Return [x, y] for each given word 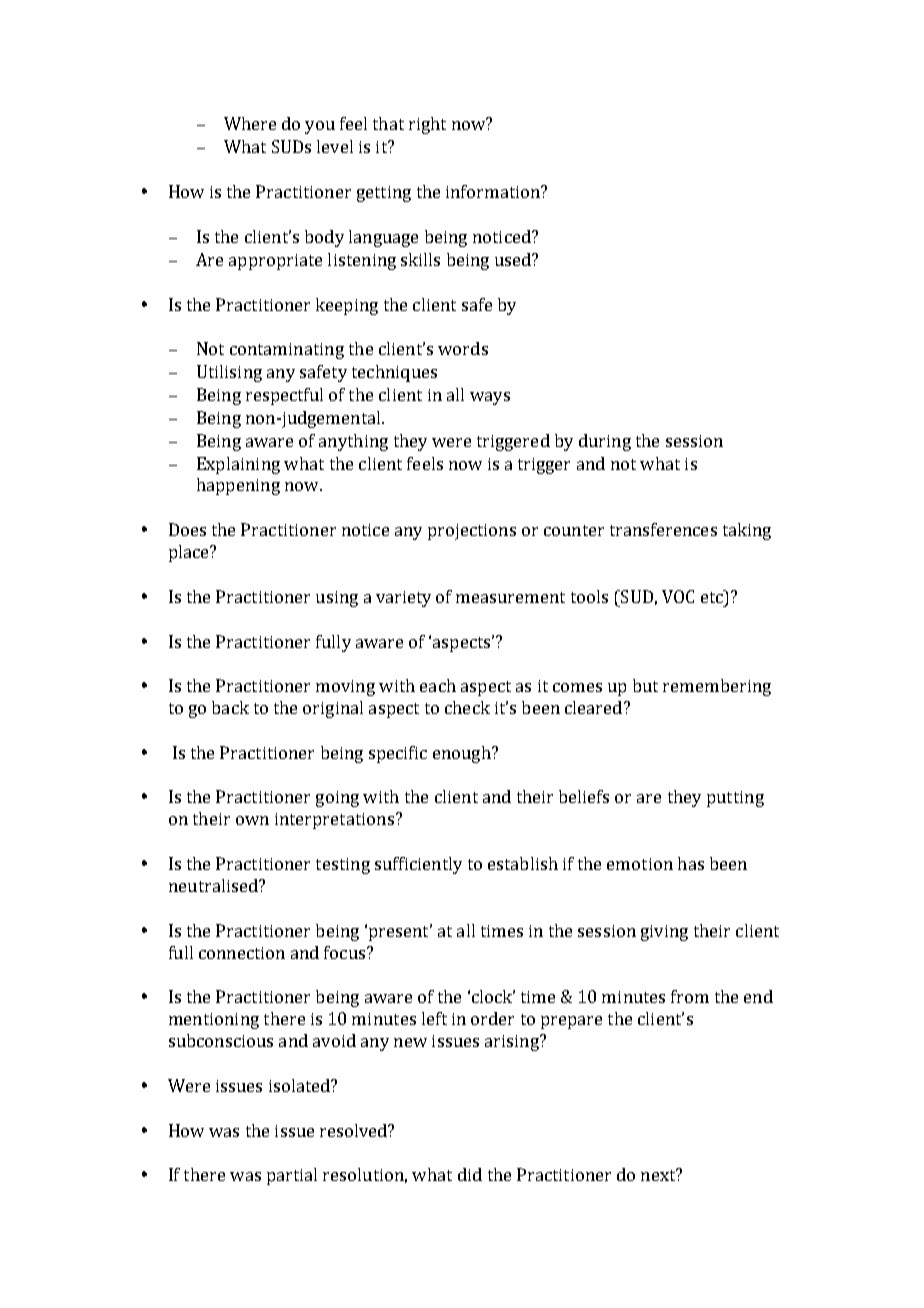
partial [292, 1176]
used [514, 259]
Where [250, 123]
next [659, 1174]
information [494, 191]
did [470, 1174]
